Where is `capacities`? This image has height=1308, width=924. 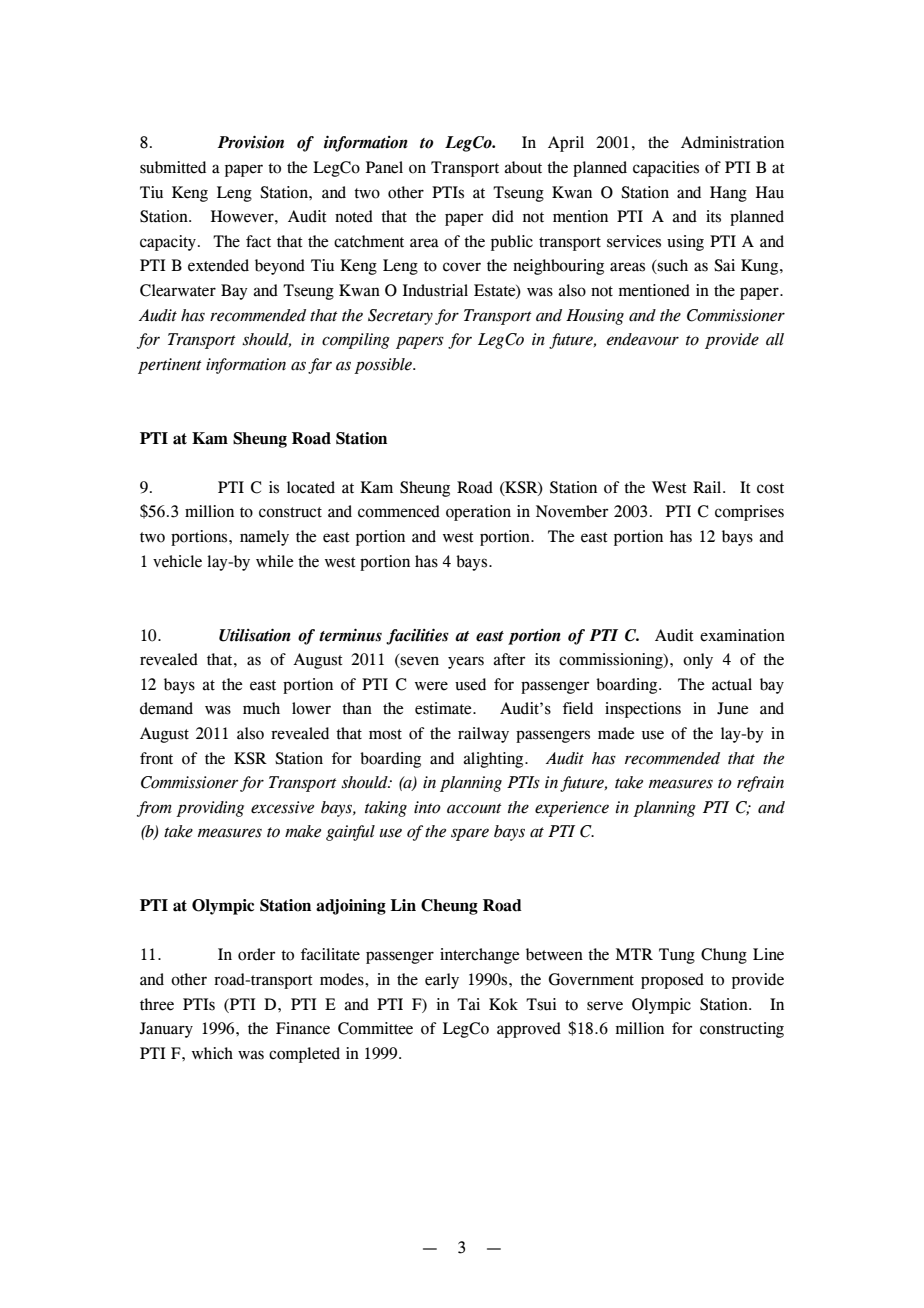 capacities is located at coordinates (666, 169).
